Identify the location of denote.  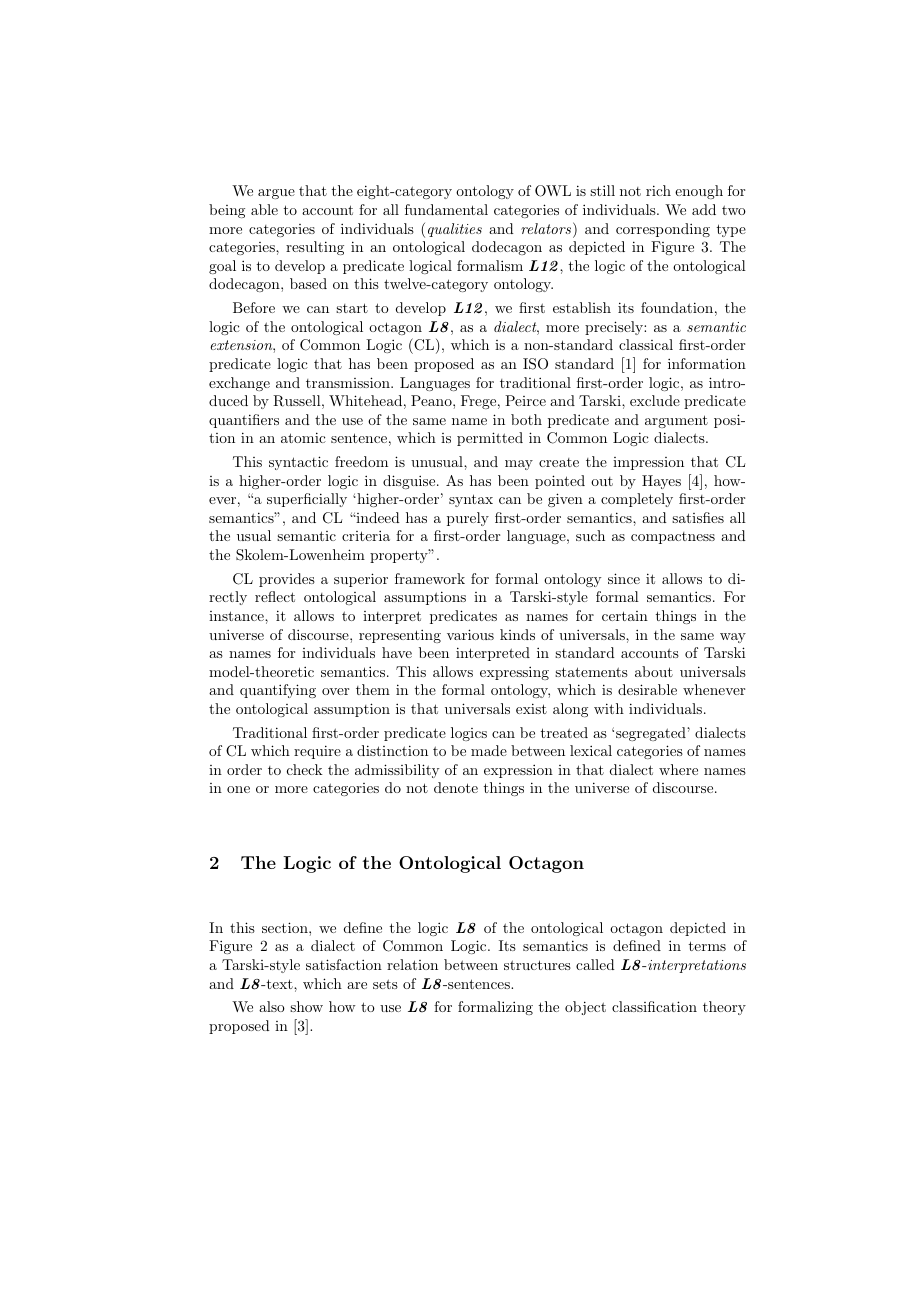
(456, 787).
